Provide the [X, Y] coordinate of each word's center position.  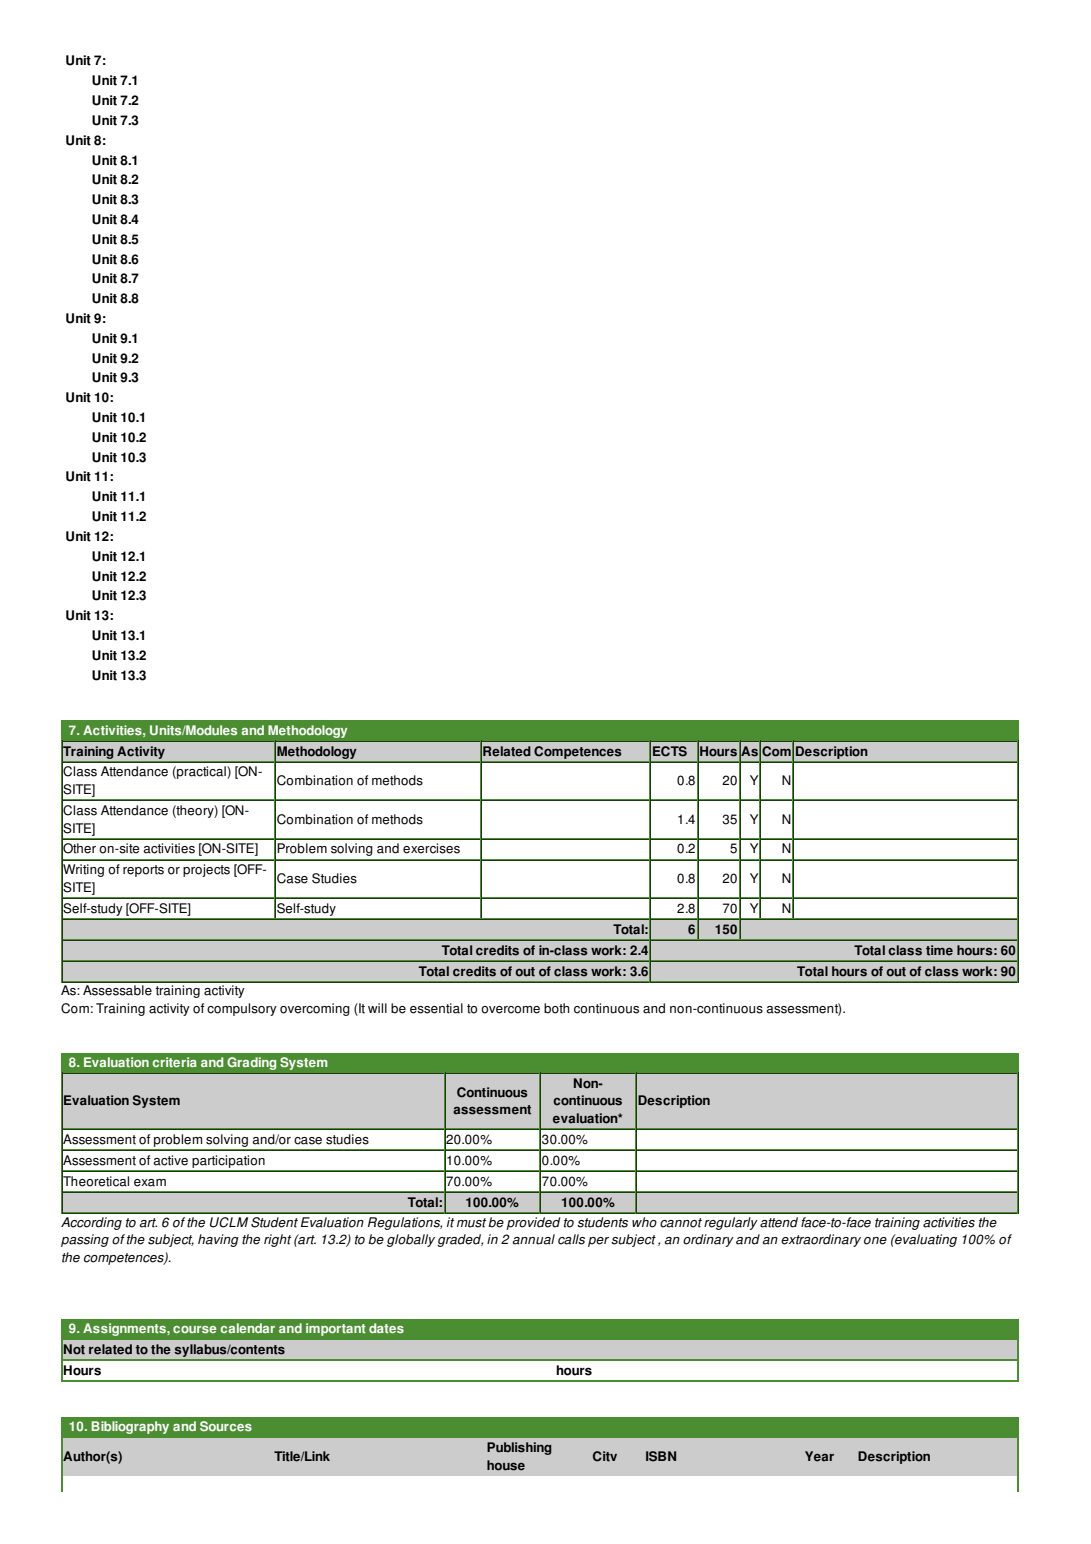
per [598, 1242]
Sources [226, 1426]
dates [386, 1328]
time [939, 950]
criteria [175, 1062]
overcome [510, 1010]
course [195, 1330]
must [471, 1223]
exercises [431, 848]
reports [143, 871]
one [875, 1241]
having [218, 1240]
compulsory [242, 1009]
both [557, 1008]
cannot [681, 1223]
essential [436, 1008]
